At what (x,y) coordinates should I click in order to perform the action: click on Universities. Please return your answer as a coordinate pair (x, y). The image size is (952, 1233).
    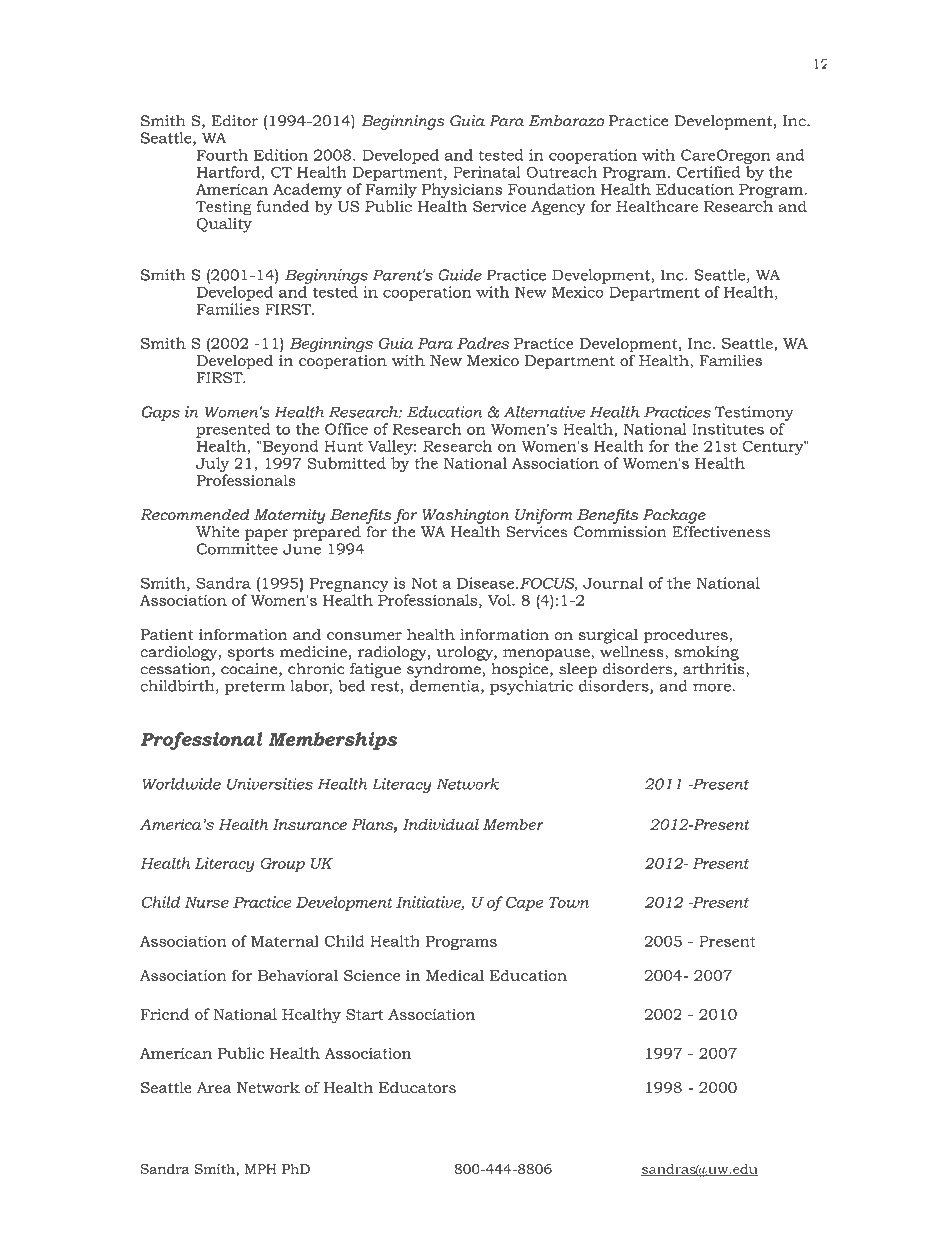
    Looking at the image, I should click on (270, 784).
